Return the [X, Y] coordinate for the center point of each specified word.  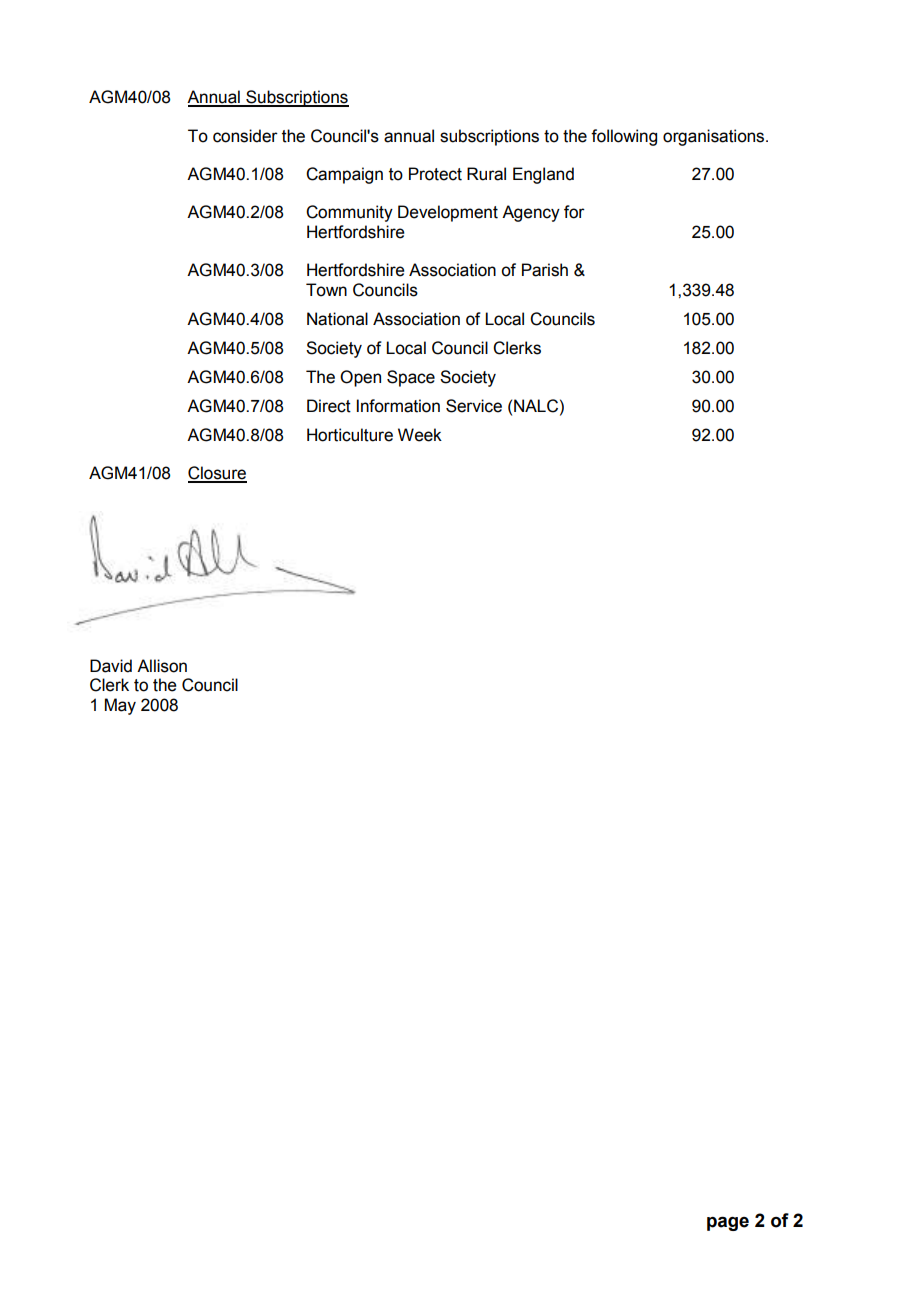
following [624, 137]
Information [398, 406]
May [120, 706]
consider [245, 136]
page [728, 1223]
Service [474, 406]
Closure [217, 474]
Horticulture [350, 435]
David [111, 666]
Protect [435, 174]
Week [420, 435]
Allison [162, 666]
